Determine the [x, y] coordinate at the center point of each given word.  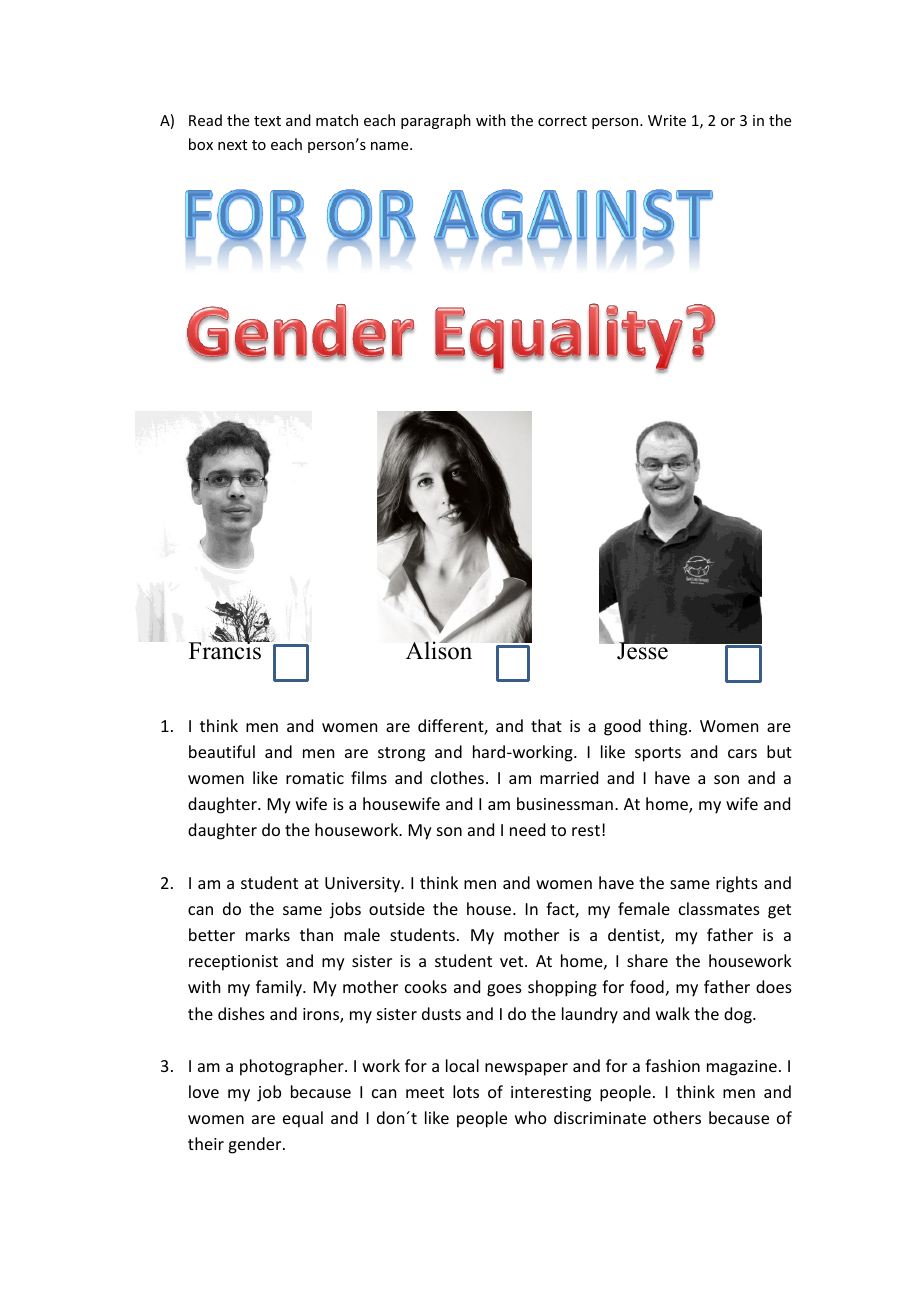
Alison [439, 650]
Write [667, 120]
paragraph [436, 121]
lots [466, 1091]
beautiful [222, 751]
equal [303, 1119]
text [267, 121]
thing [669, 727]
